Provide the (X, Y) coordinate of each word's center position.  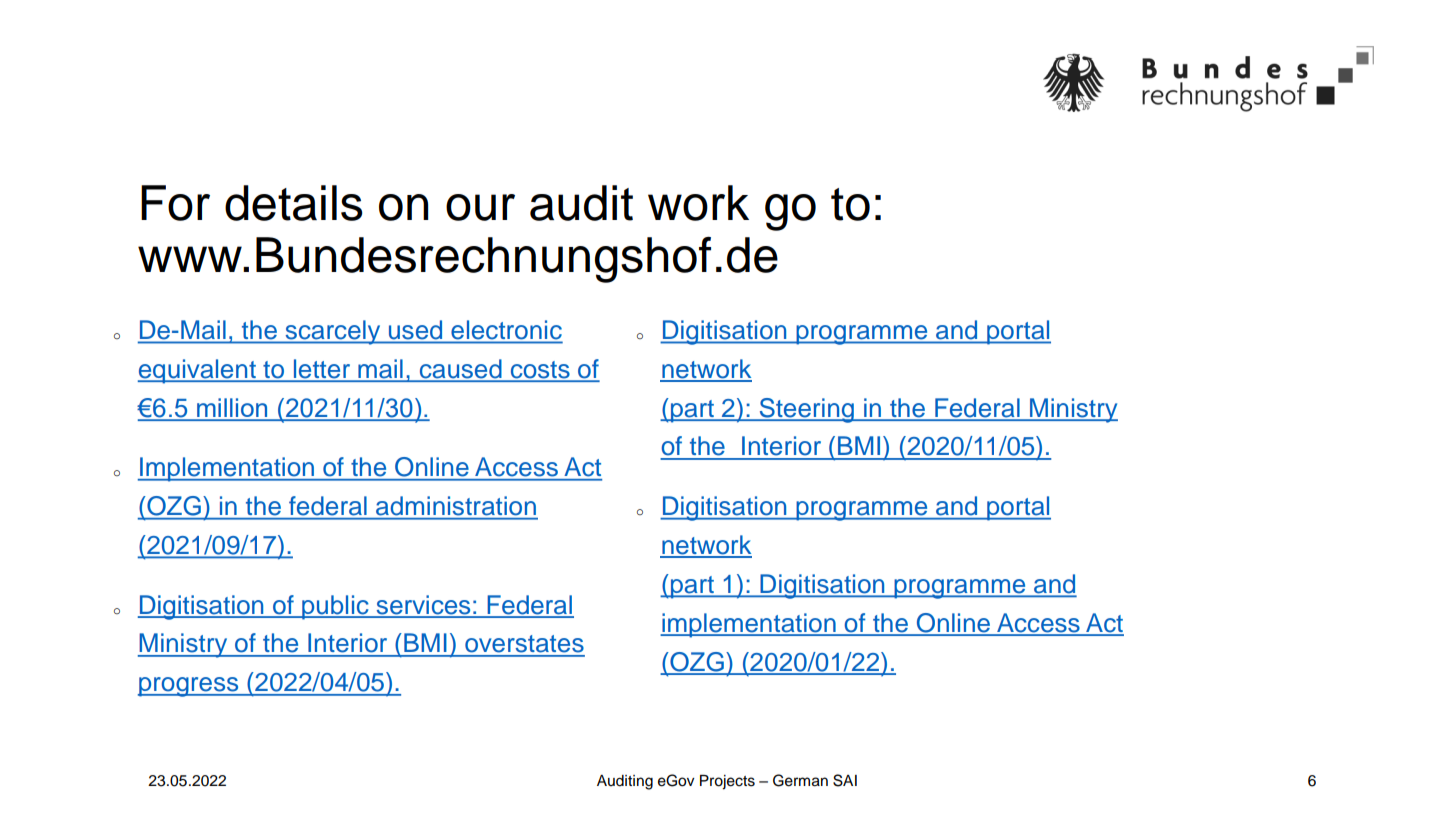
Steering (806, 410)
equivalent (198, 371)
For (175, 203)
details (294, 203)
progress (189, 687)
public (335, 607)
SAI (845, 780)
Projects (727, 782)
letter (322, 370)
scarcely (333, 332)
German (800, 780)
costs (540, 371)
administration (456, 505)
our (480, 207)
